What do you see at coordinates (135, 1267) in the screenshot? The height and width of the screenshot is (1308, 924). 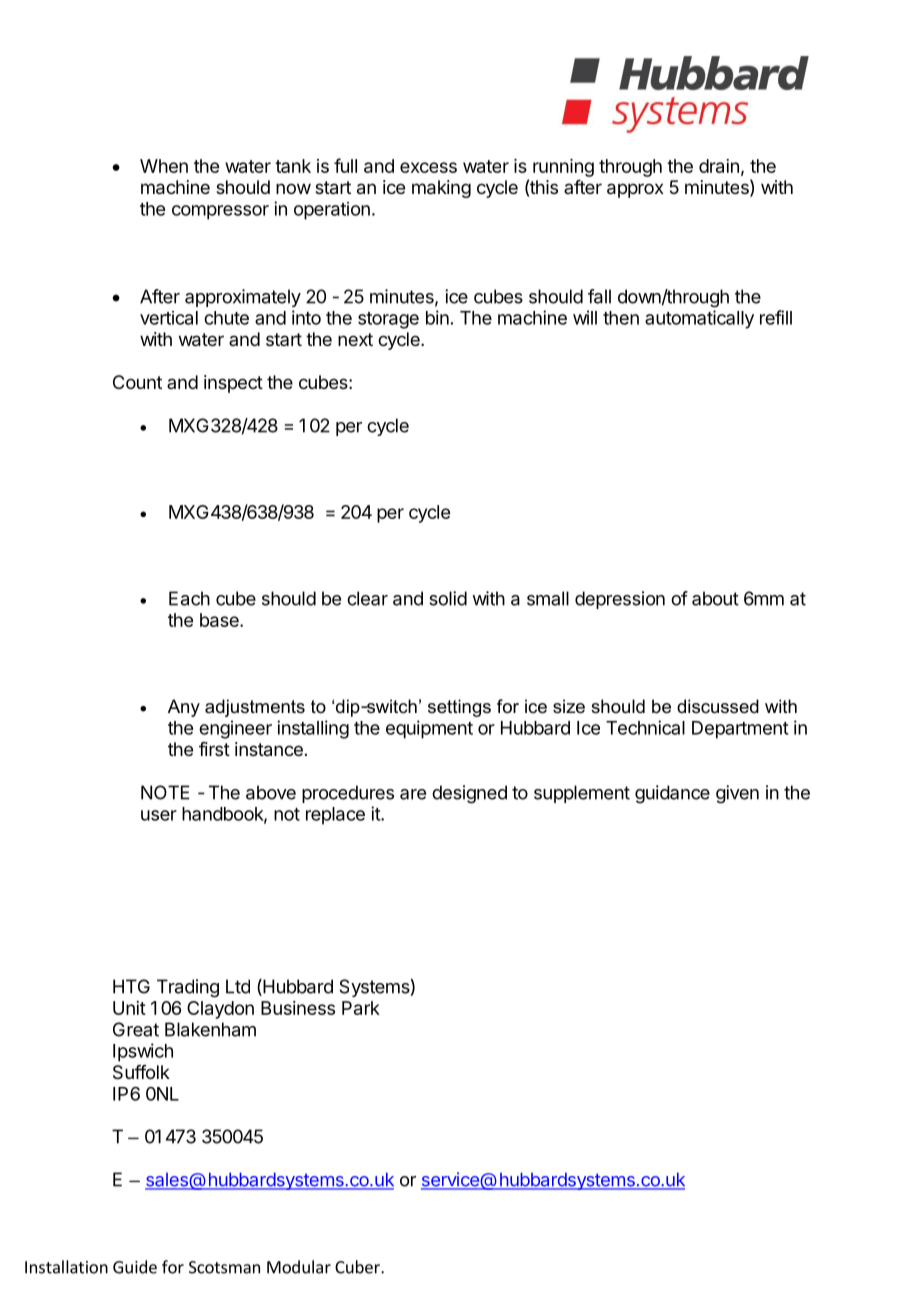 I see `Guide` at bounding box center [135, 1267].
